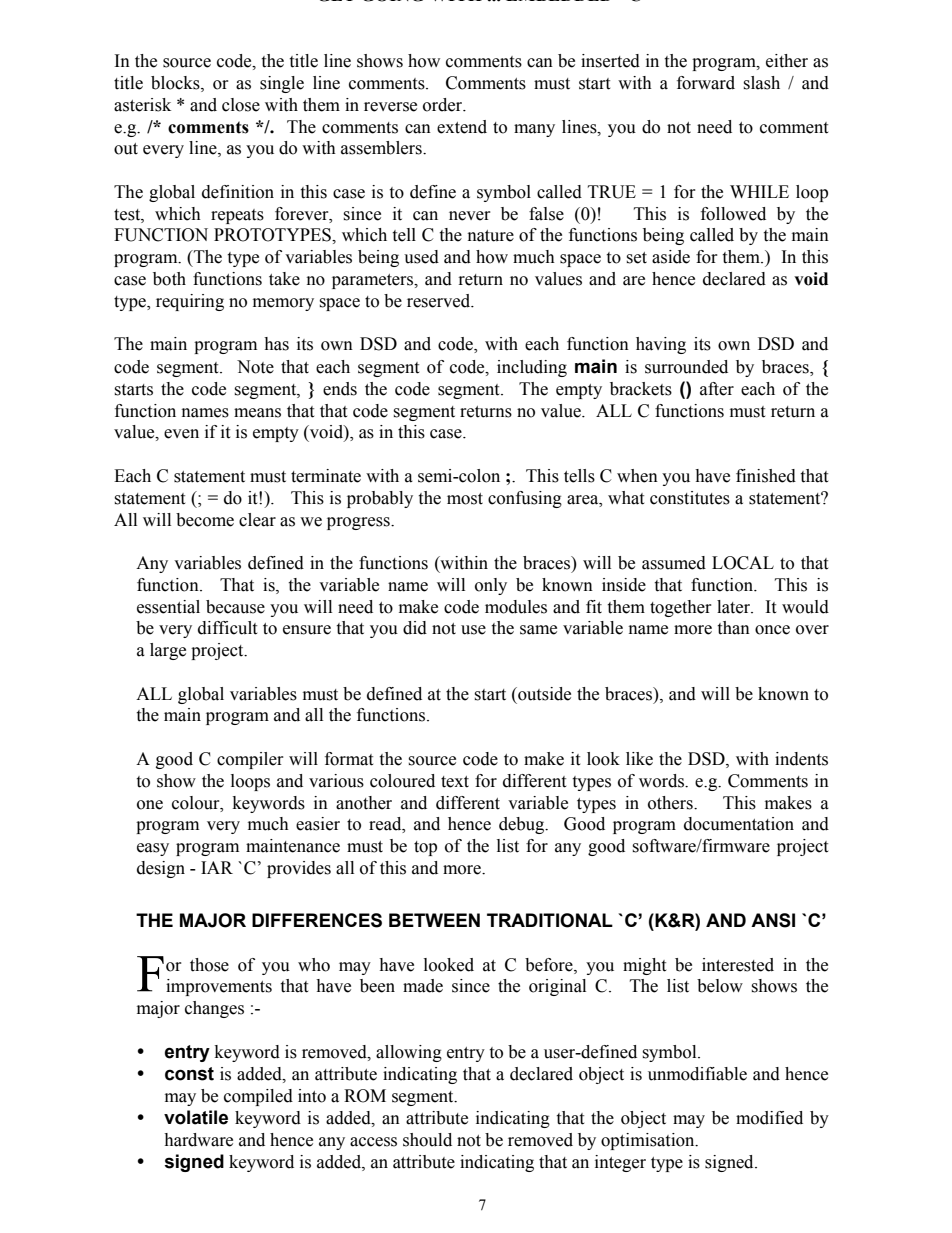 Image resolution: width=952 pixels, height=1233 pixels. What do you see at coordinates (198, 1140) in the page?
I see `hardware` at bounding box center [198, 1140].
